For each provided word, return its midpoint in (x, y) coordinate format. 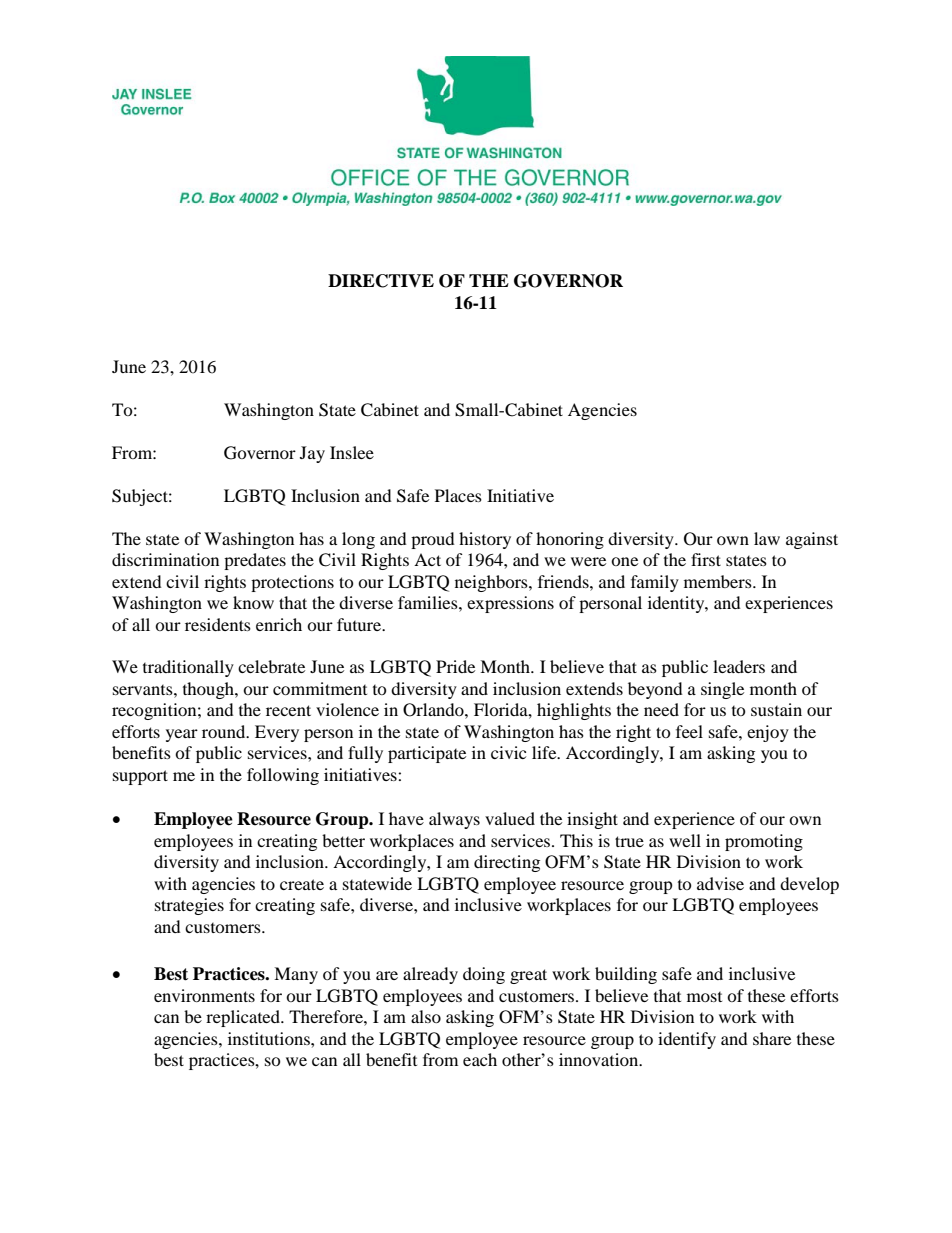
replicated (244, 1018)
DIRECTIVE (381, 281)
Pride (455, 666)
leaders (739, 666)
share (772, 1038)
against (812, 540)
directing (507, 863)
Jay (312, 454)
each (480, 1059)
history (485, 540)
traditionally (188, 668)
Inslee (352, 452)
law (767, 538)
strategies (189, 906)
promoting (764, 842)
